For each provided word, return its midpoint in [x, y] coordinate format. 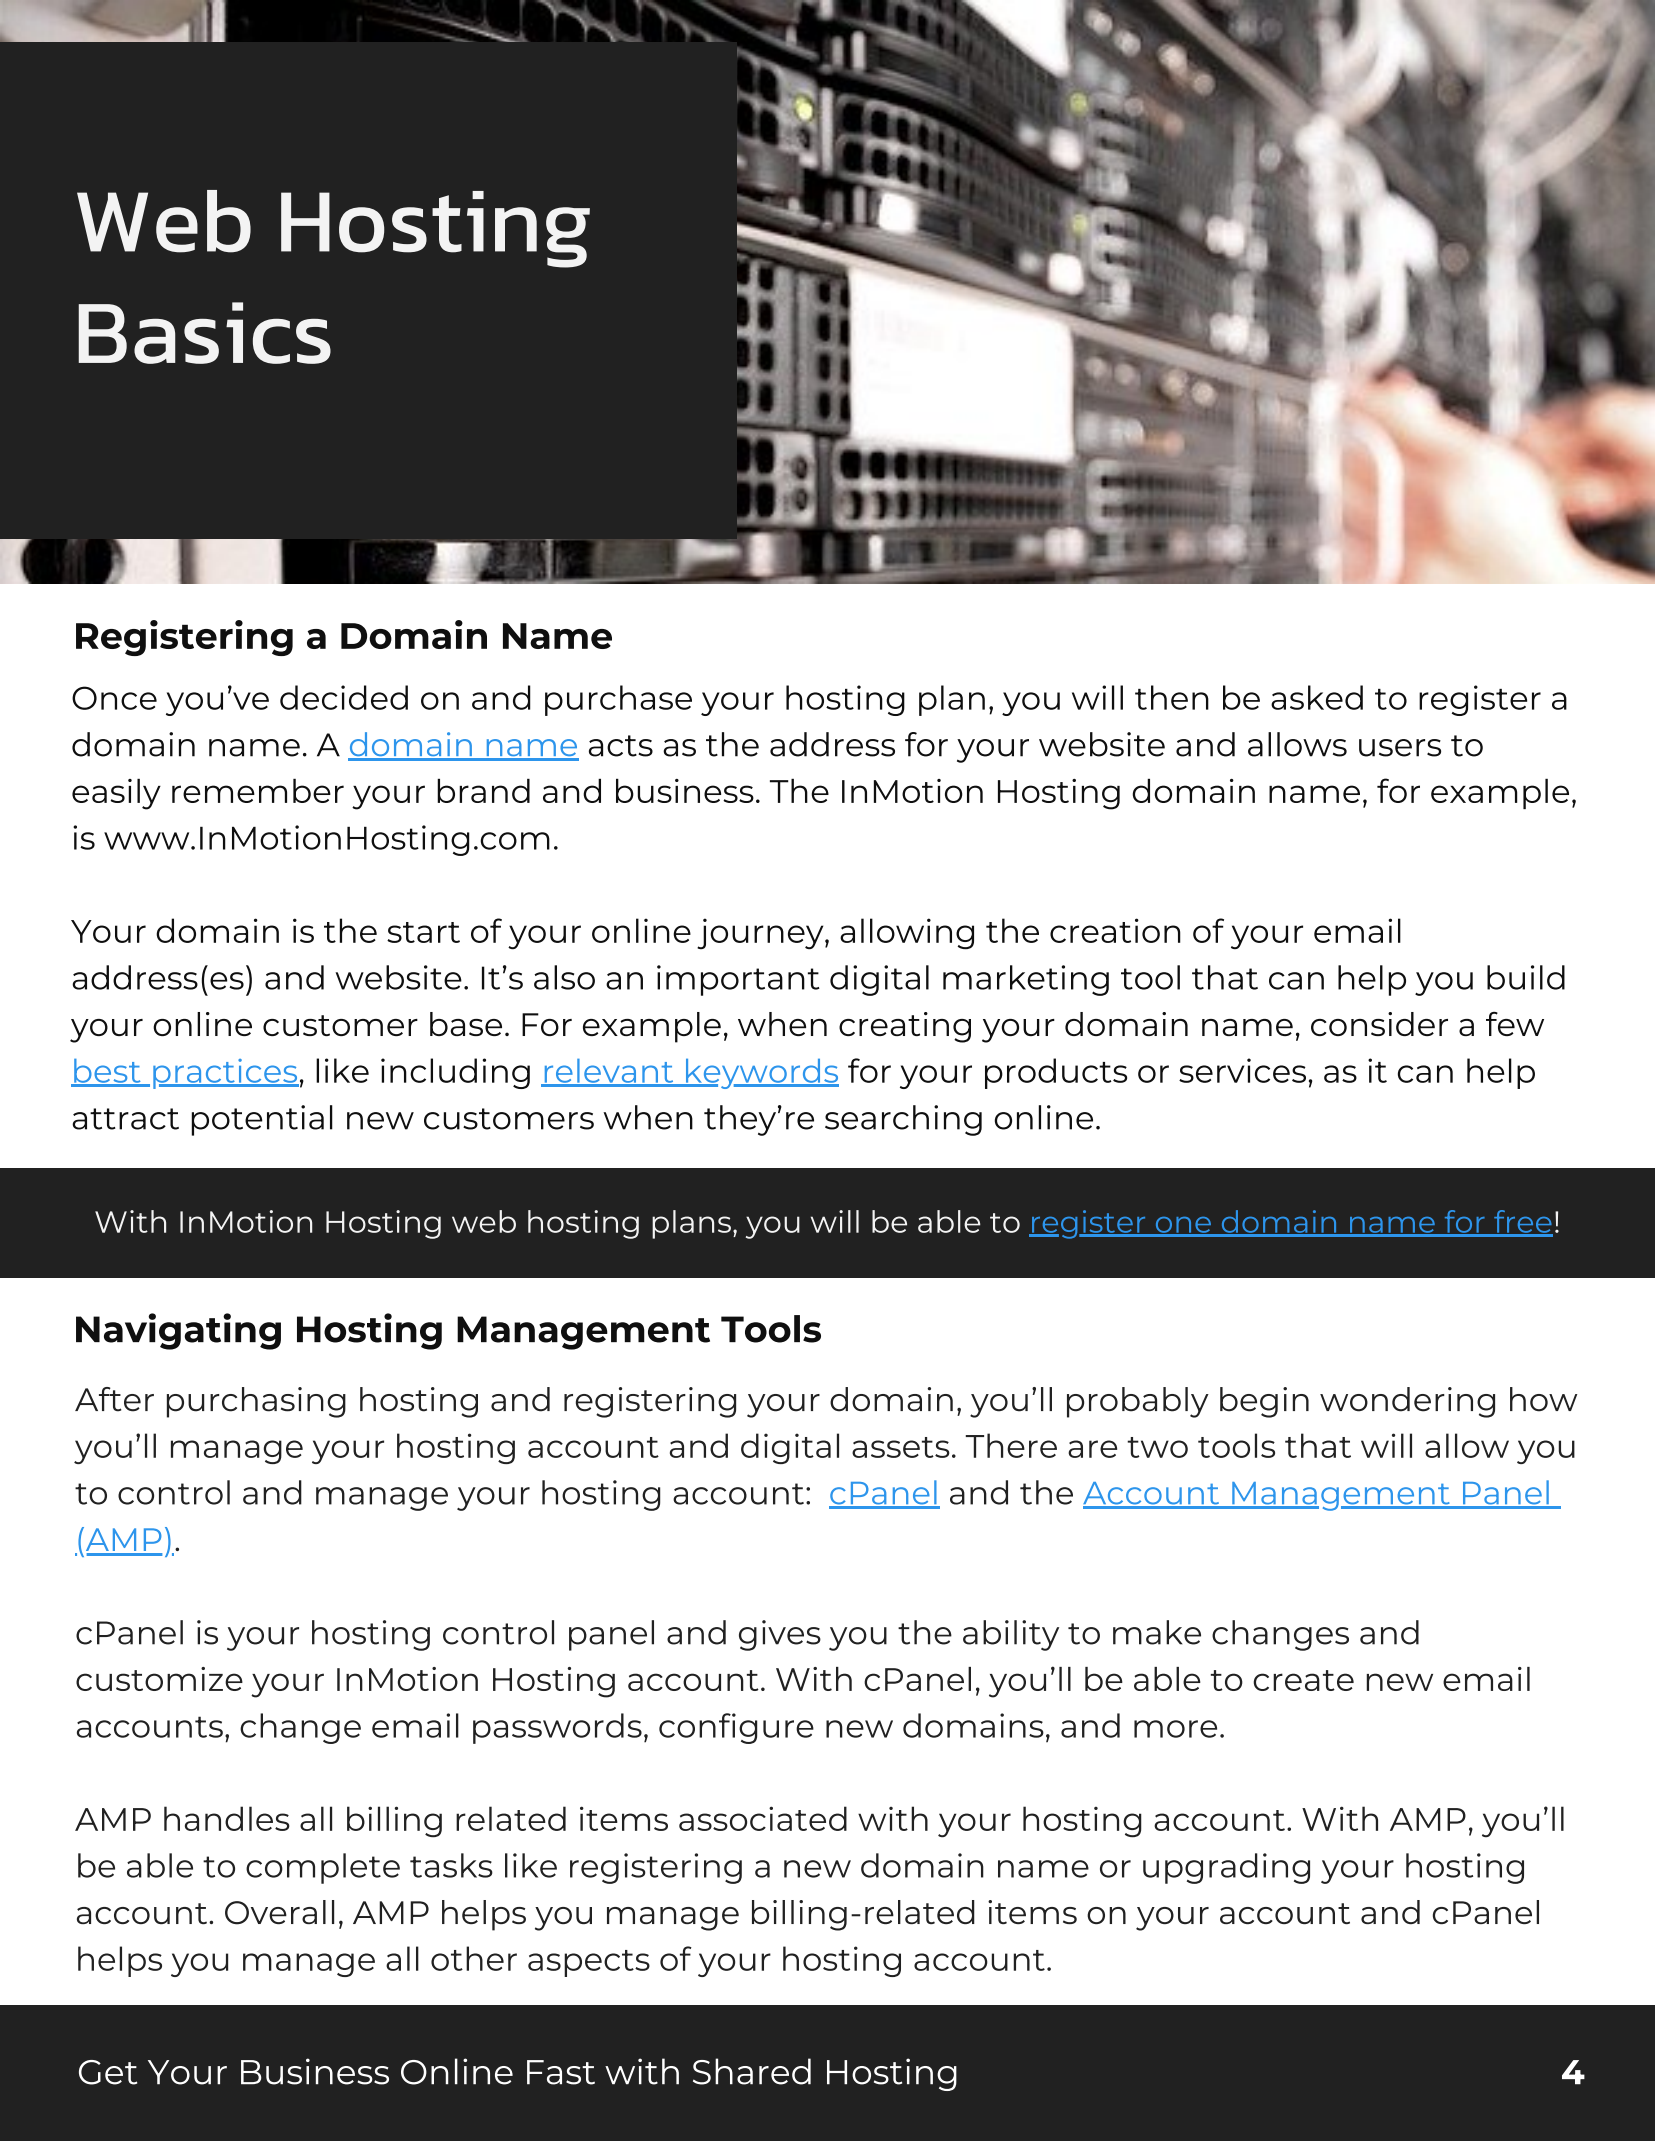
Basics [204, 333]
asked [1317, 697]
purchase [618, 700]
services [1242, 1070]
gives [780, 1635]
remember [258, 791]
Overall [279, 1912]
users [1400, 748]
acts [621, 746]
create [1303, 1680]
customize [159, 1679]
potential [262, 1120]
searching [903, 1120]
